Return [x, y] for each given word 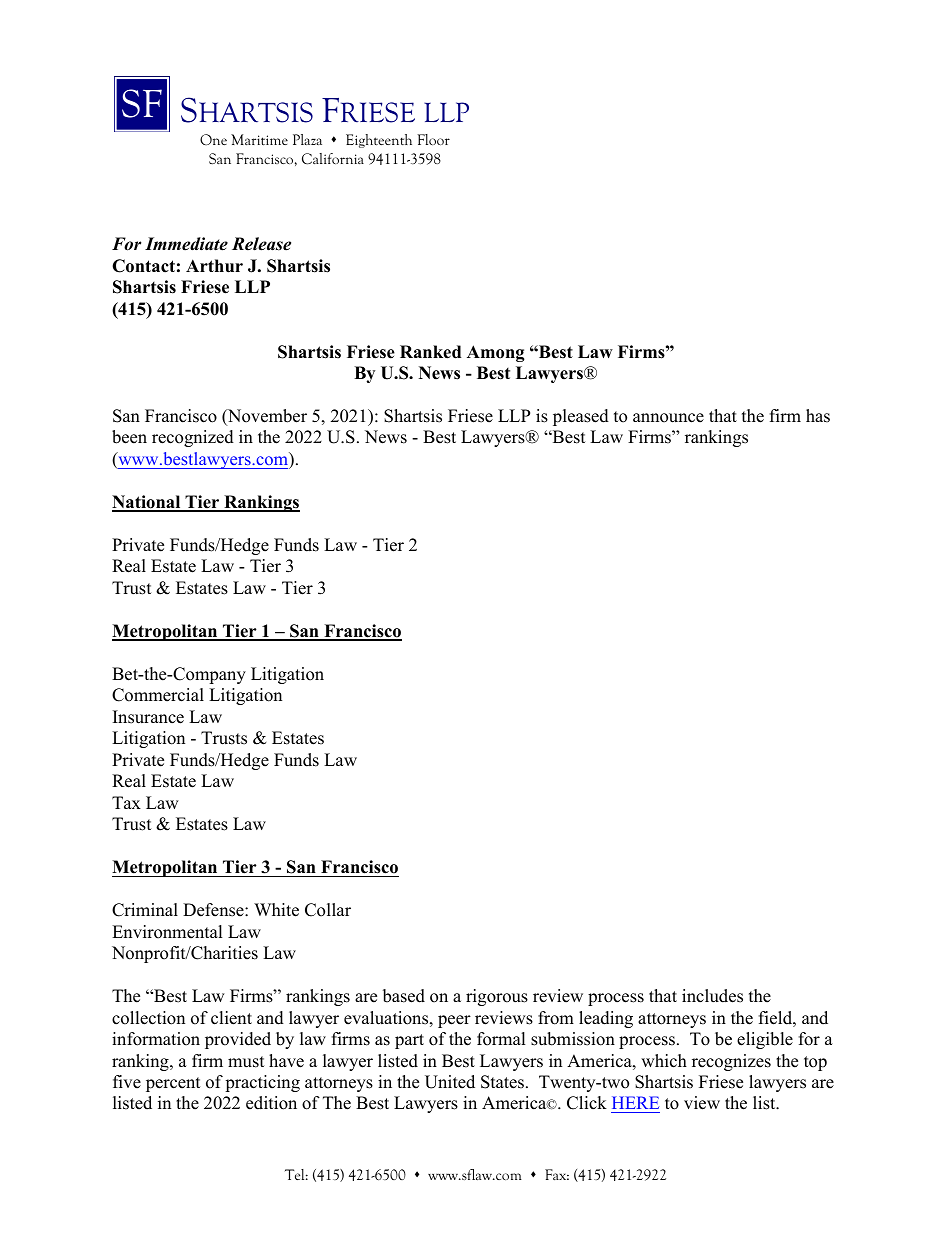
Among [496, 353]
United [450, 1082]
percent [173, 1084]
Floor [433, 139]
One [213, 139]
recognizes [731, 1062]
